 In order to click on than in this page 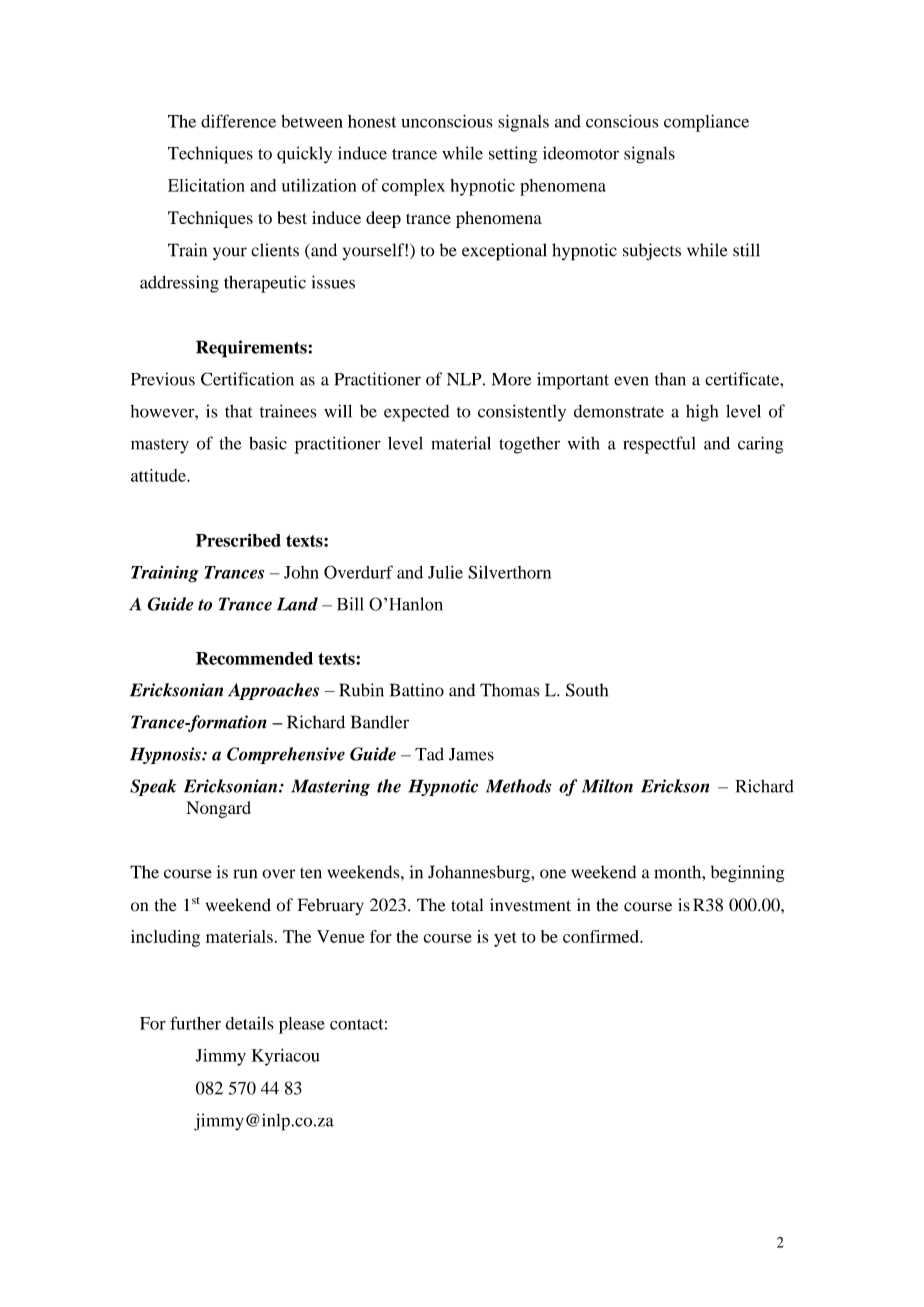, I will do `click(670, 379)`.
